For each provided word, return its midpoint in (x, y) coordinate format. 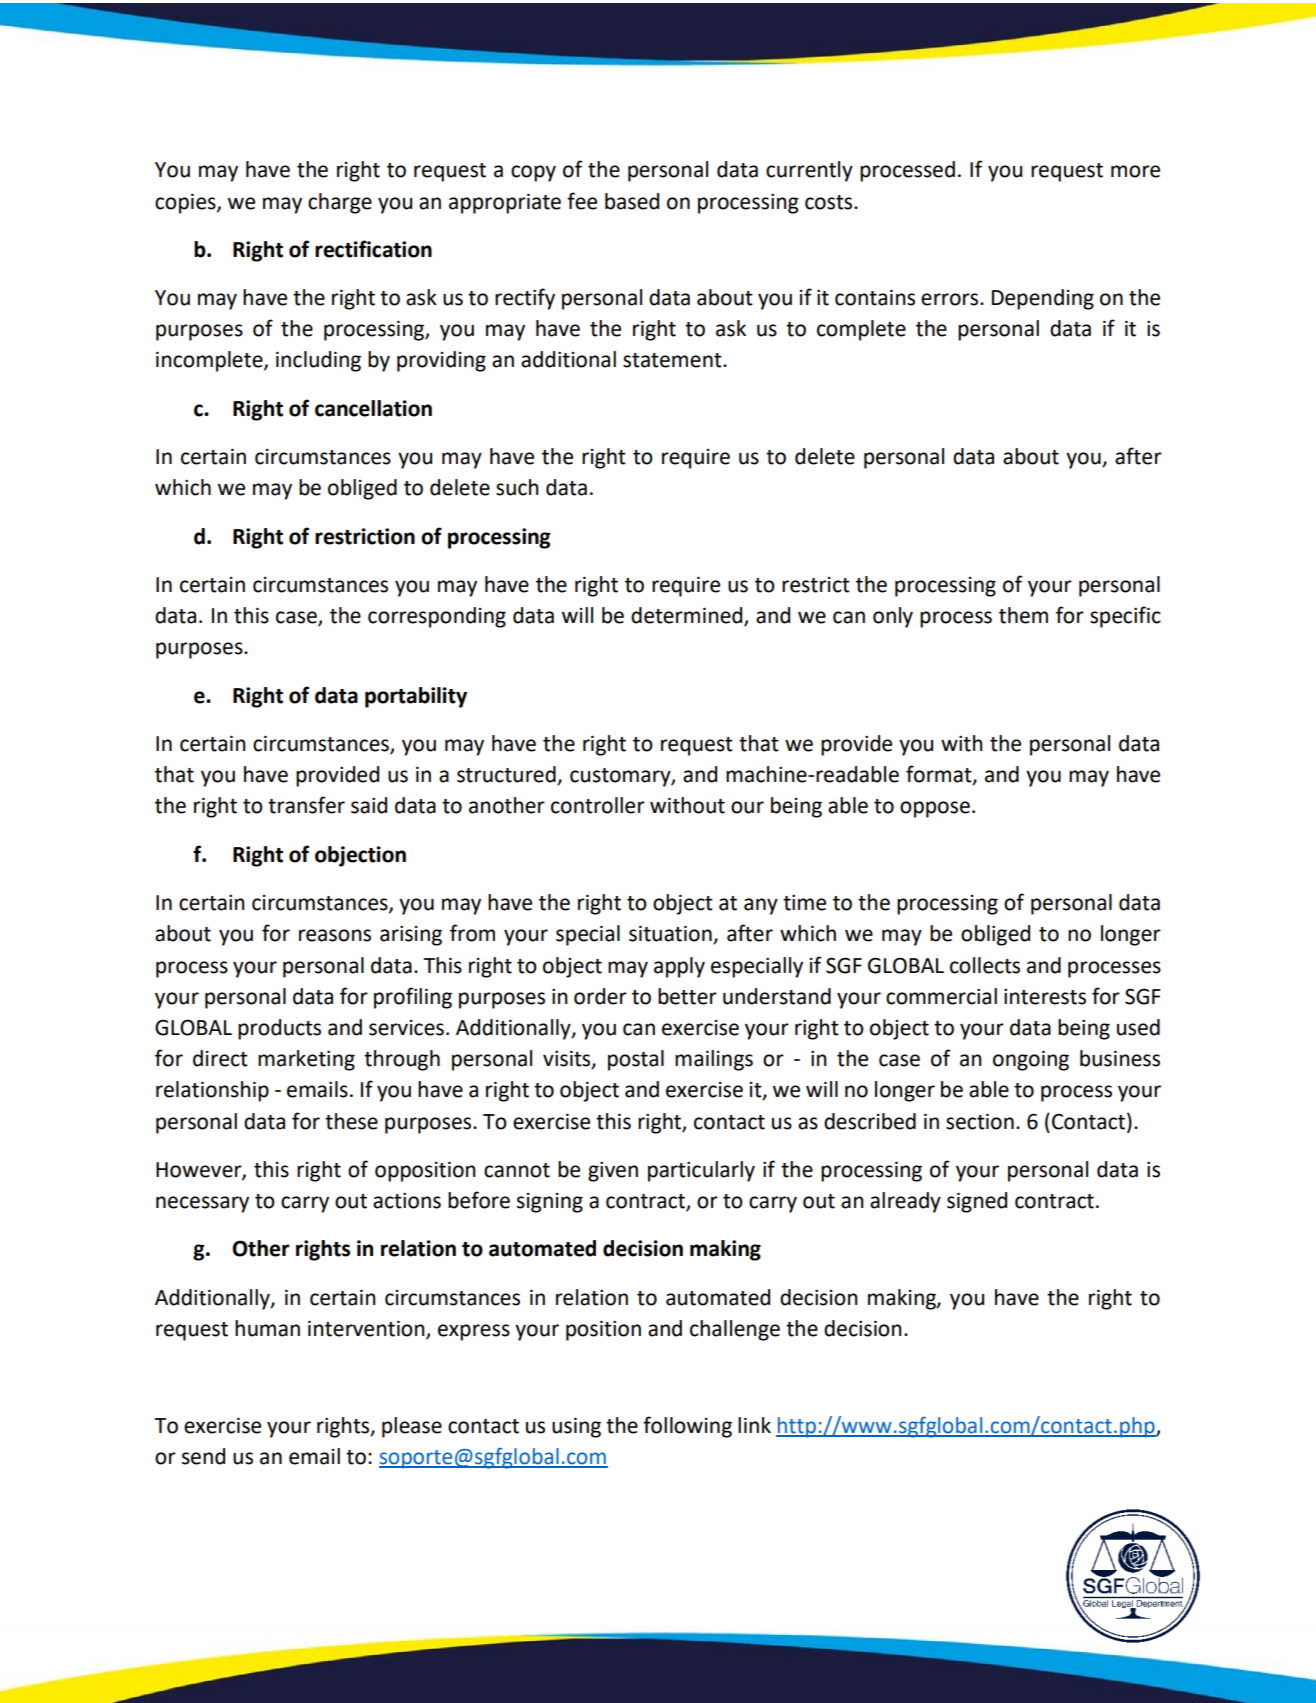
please (412, 1427)
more (1135, 171)
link (754, 1425)
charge (340, 203)
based (632, 201)
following (687, 1427)
